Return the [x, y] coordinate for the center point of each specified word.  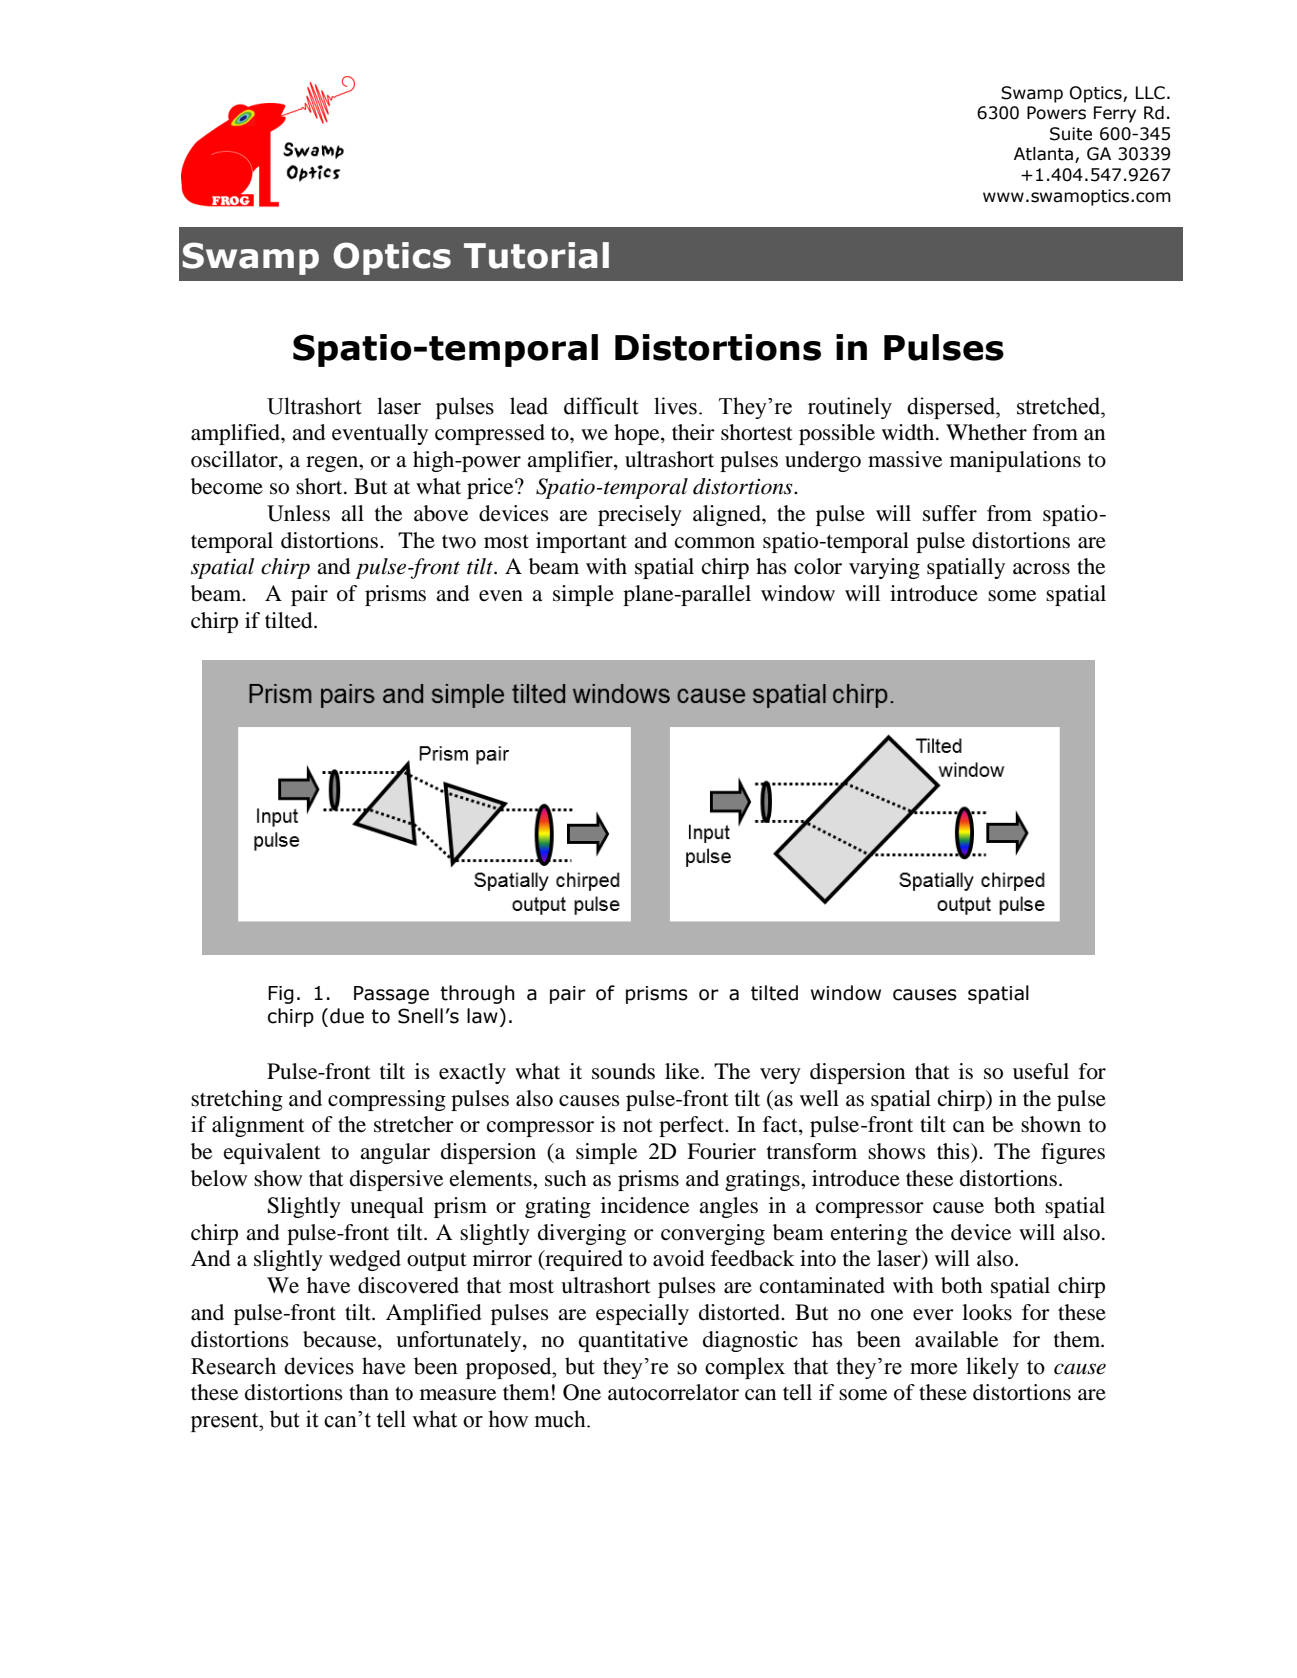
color [818, 566]
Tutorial [536, 255]
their [693, 432]
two [459, 542]
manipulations [1015, 461]
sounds [623, 1071]
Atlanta [1045, 155]
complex [745, 1368]
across [1041, 569]
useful [1041, 1071]
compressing [387, 1100]
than [369, 1392]
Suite [1071, 134]
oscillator [235, 460]
